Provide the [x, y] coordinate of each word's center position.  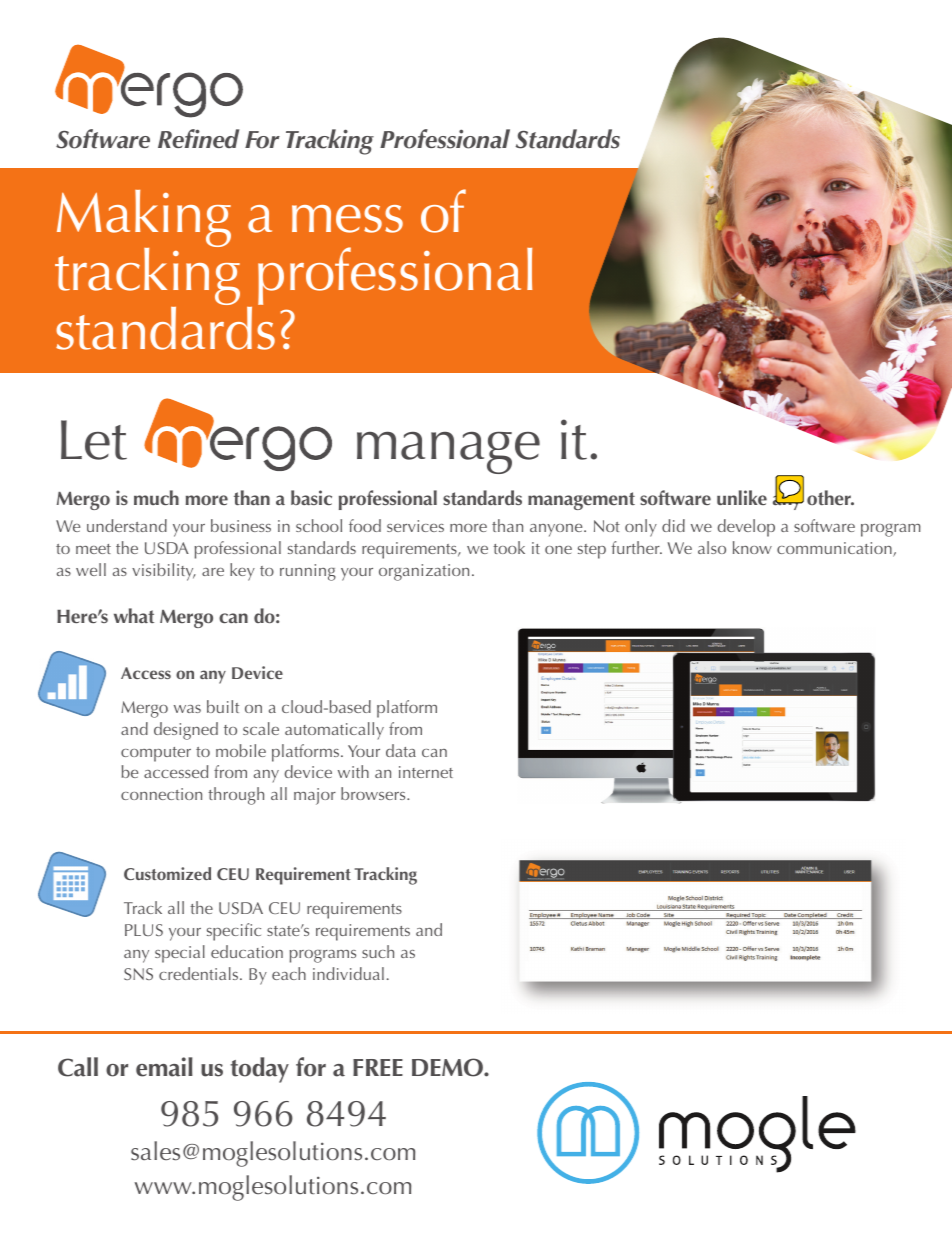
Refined [198, 138]
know [752, 547]
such [378, 951]
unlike [742, 497]
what [134, 615]
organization [424, 572]
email [164, 1067]
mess [347, 219]
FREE [378, 1067]
